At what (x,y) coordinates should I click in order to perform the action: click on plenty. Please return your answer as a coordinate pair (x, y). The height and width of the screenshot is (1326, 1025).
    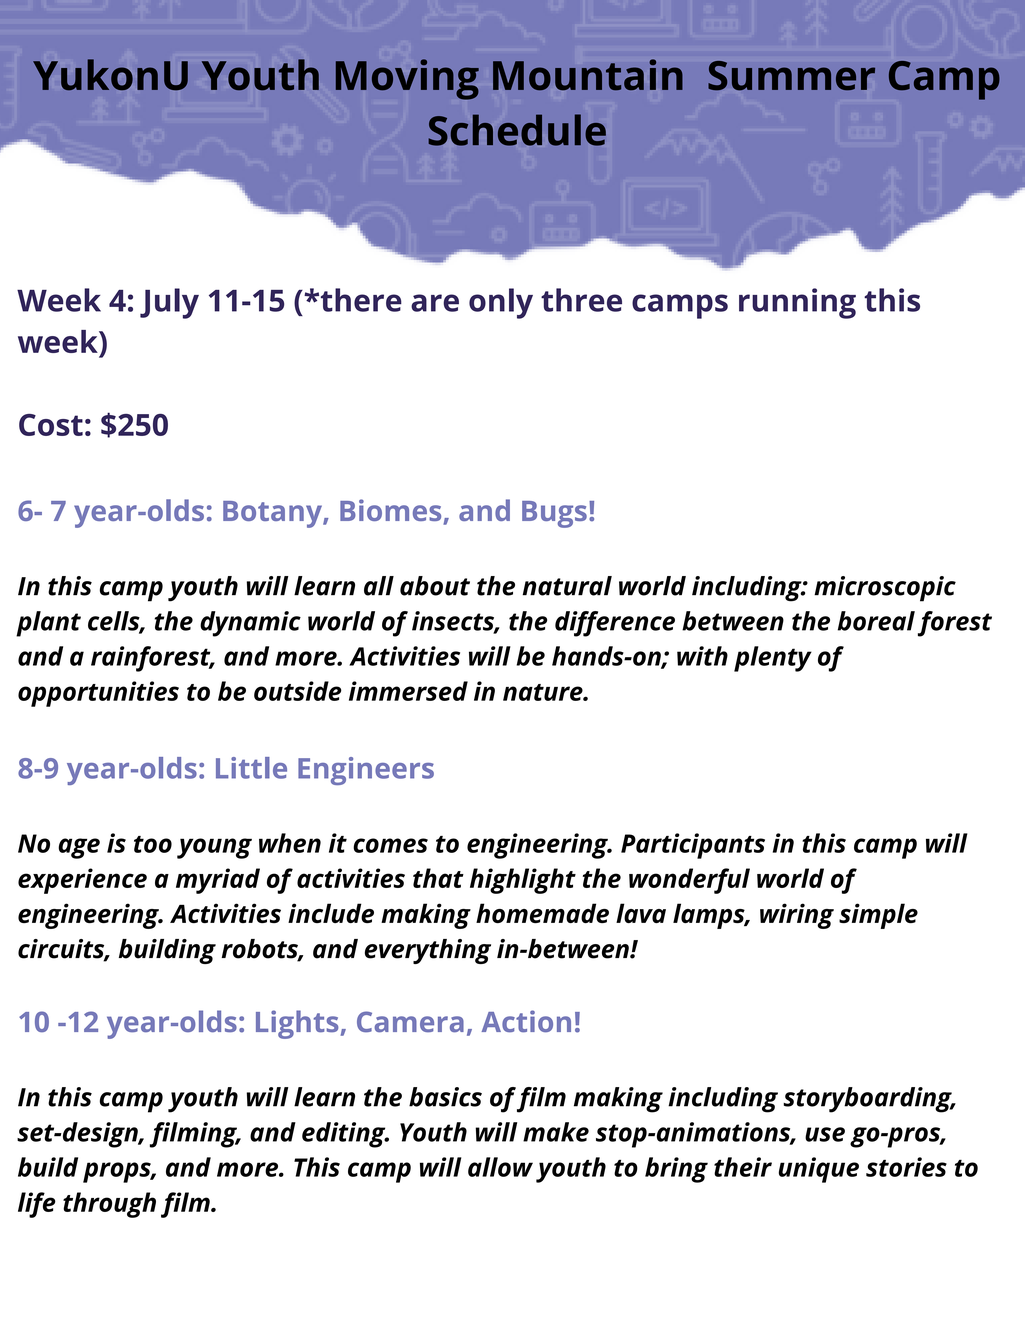
    Looking at the image, I should click on (773, 659).
